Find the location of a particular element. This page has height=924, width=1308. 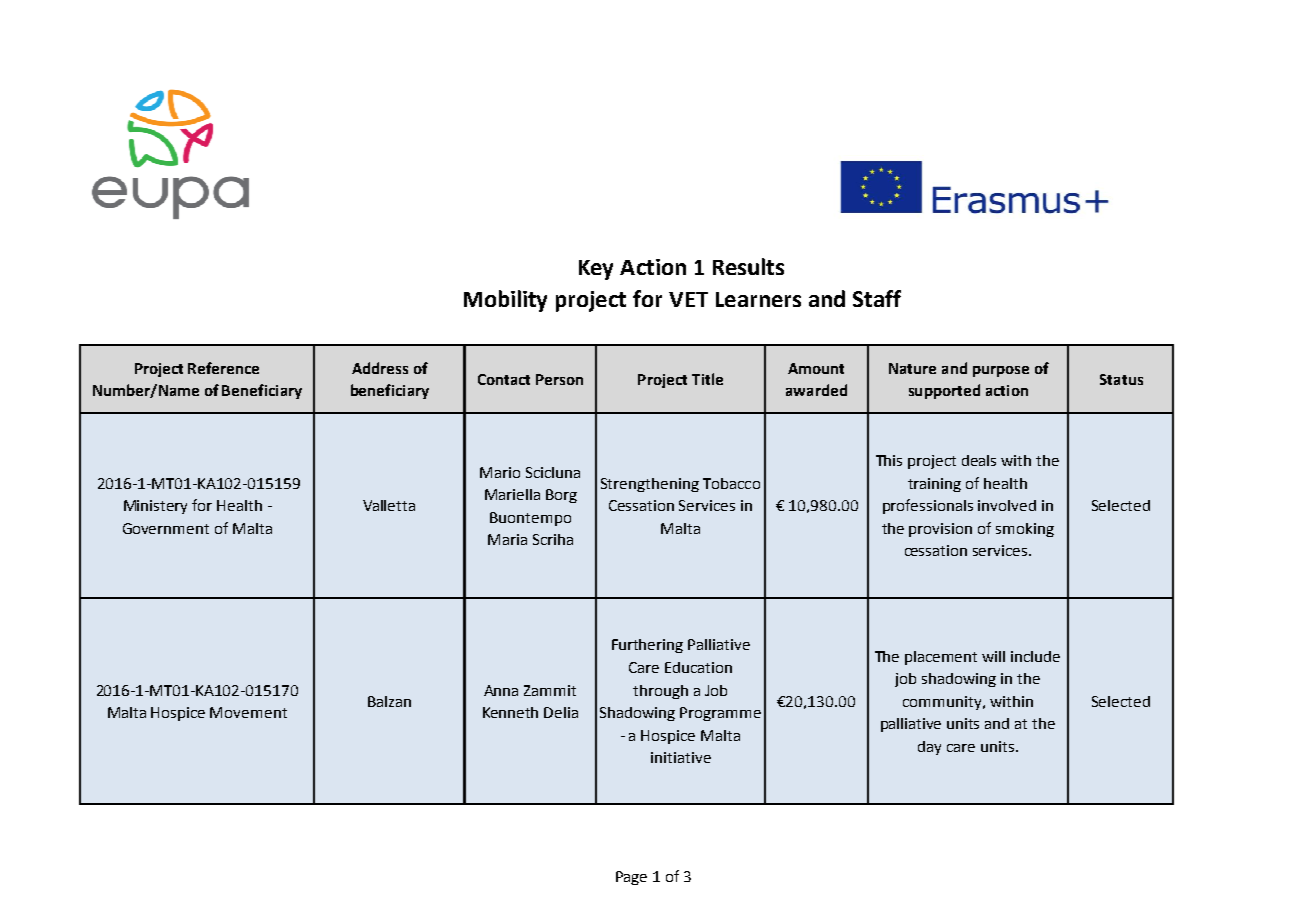

Maria is located at coordinates (507, 539).
